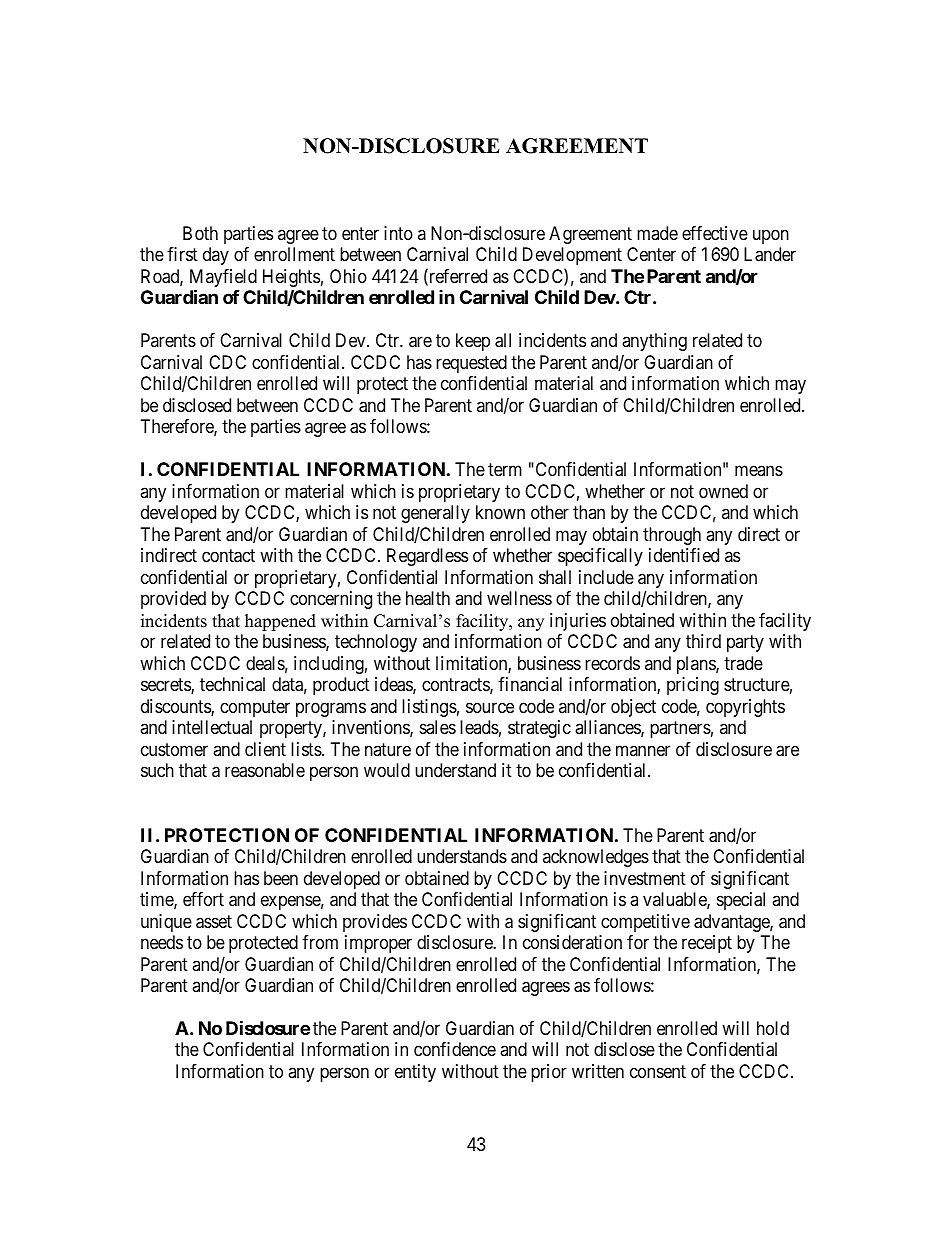 The width and height of the page is (952, 1233). What do you see at coordinates (162, 942) in the page?
I see `needs` at bounding box center [162, 942].
